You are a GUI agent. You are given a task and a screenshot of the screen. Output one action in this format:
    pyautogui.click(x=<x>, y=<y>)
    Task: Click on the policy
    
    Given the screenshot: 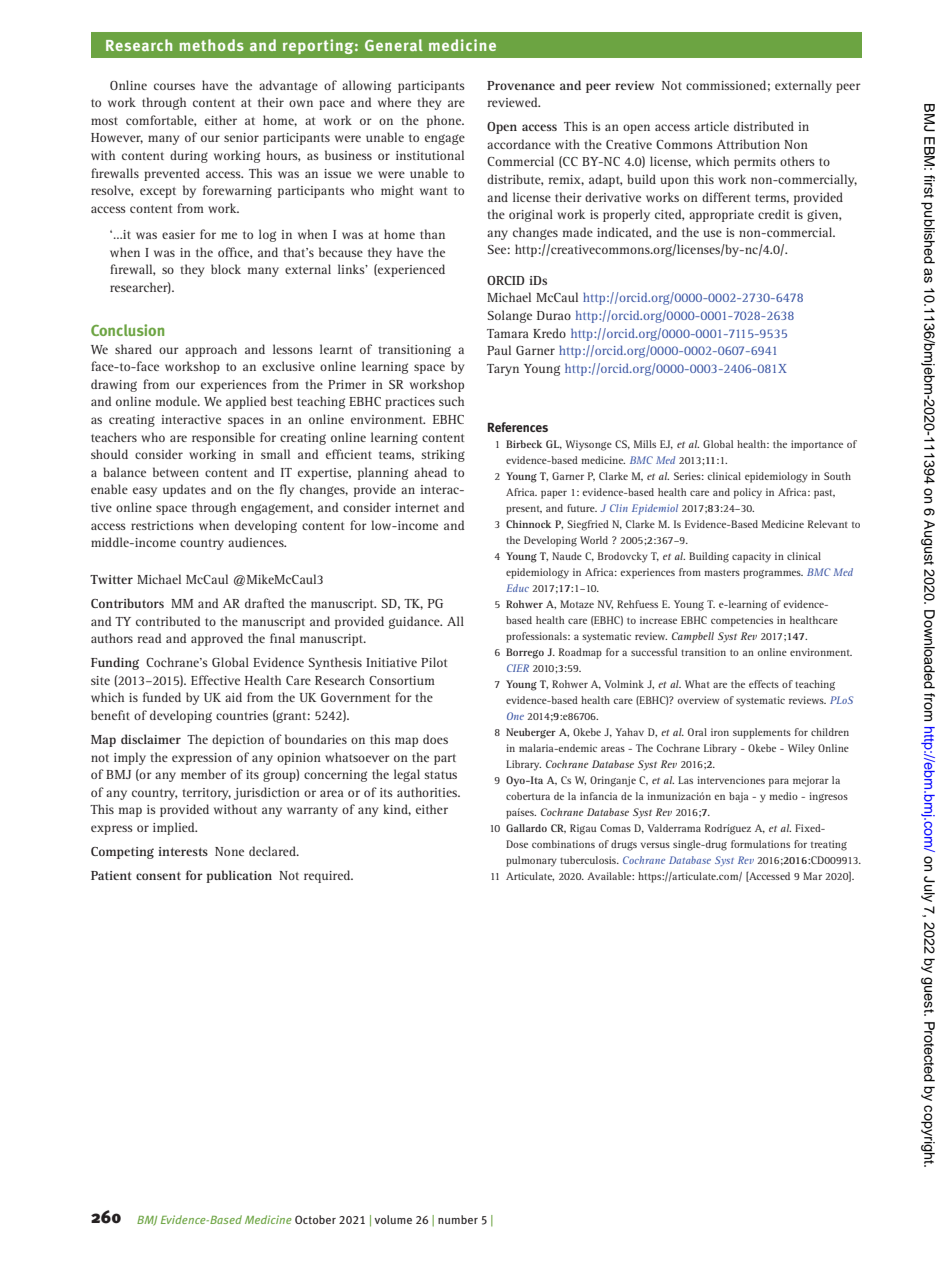 What is the action you would take?
    pyautogui.click(x=748, y=493)
